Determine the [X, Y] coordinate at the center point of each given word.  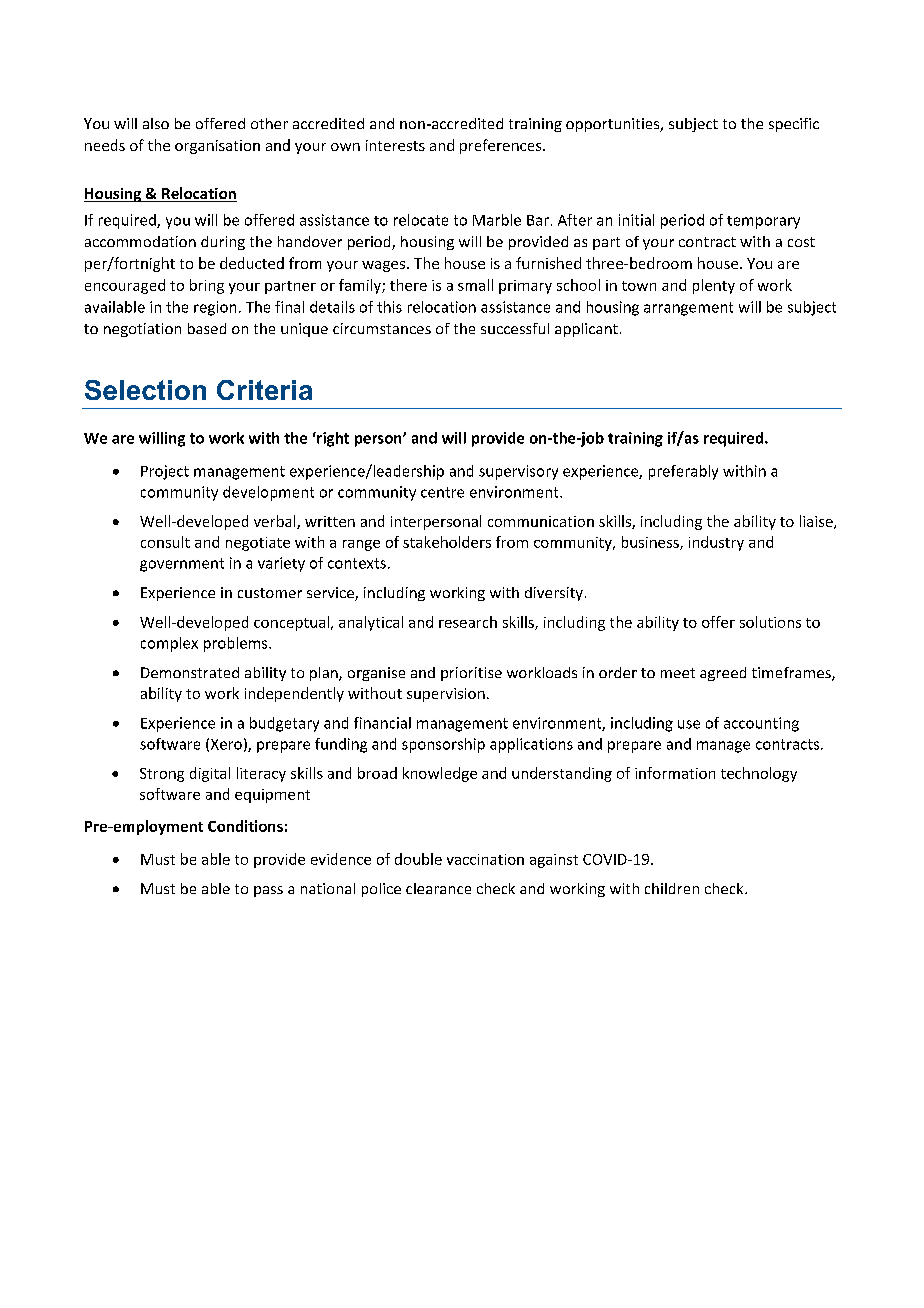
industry [716, 543]
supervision [446, 695]
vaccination [485, 859]
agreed [723, 674]
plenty [714, 286]
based [207, 328]
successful [515, 328]
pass [268, 891]
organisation [217, 147]
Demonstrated [190, 672]
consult [165, 542]
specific [794, 125]
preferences [502, 146]
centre [442, 492]
